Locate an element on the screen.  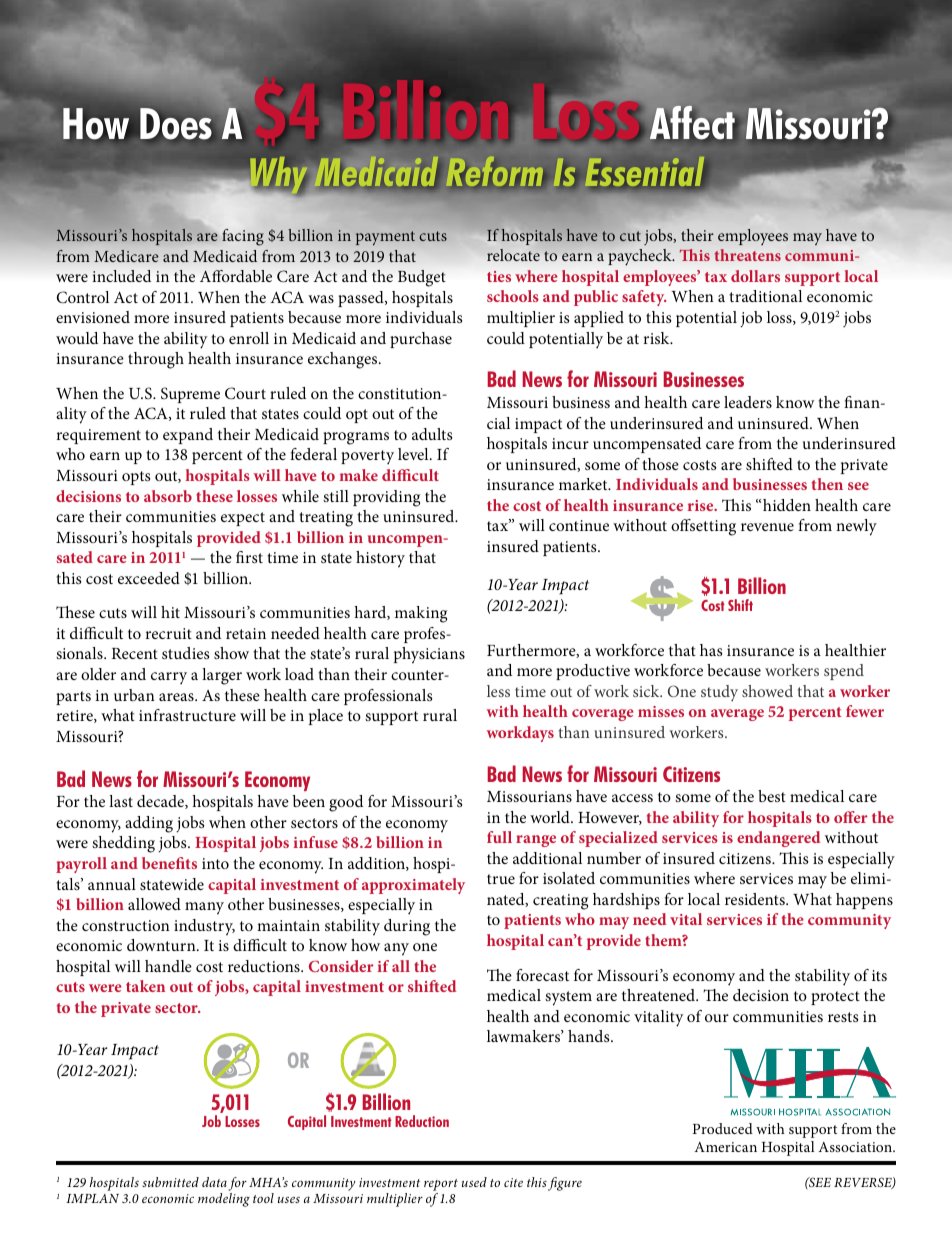
study is located at coordinates (719, 693).
